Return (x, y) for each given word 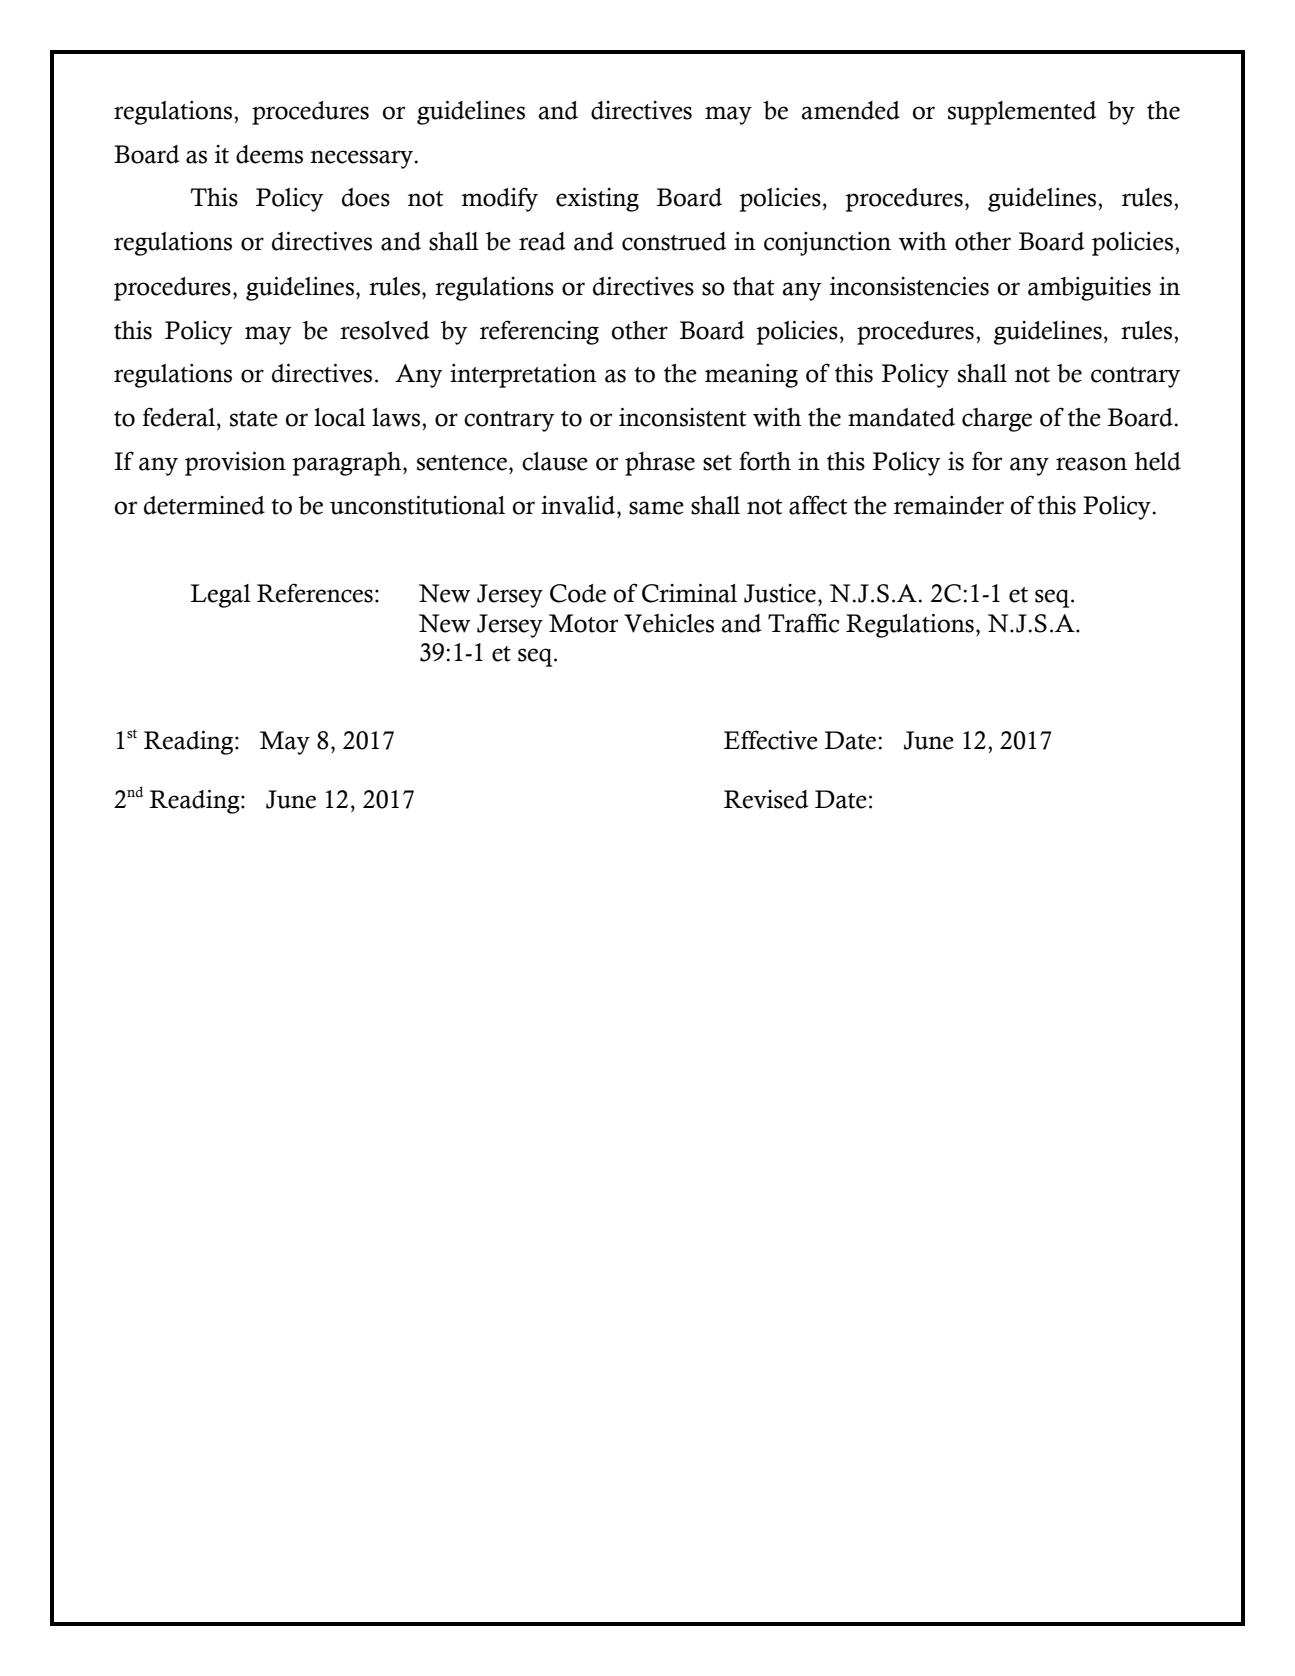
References (315, 593)
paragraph (348, 464)
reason (1091, 464)
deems (269, 154)
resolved (384, 330)
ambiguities (1089, 289)
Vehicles (669, 623)
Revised (766, 799)
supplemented (1022, 113)
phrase (660, 464)
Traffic (803, 623)
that (754, 286)
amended (850, 110)
